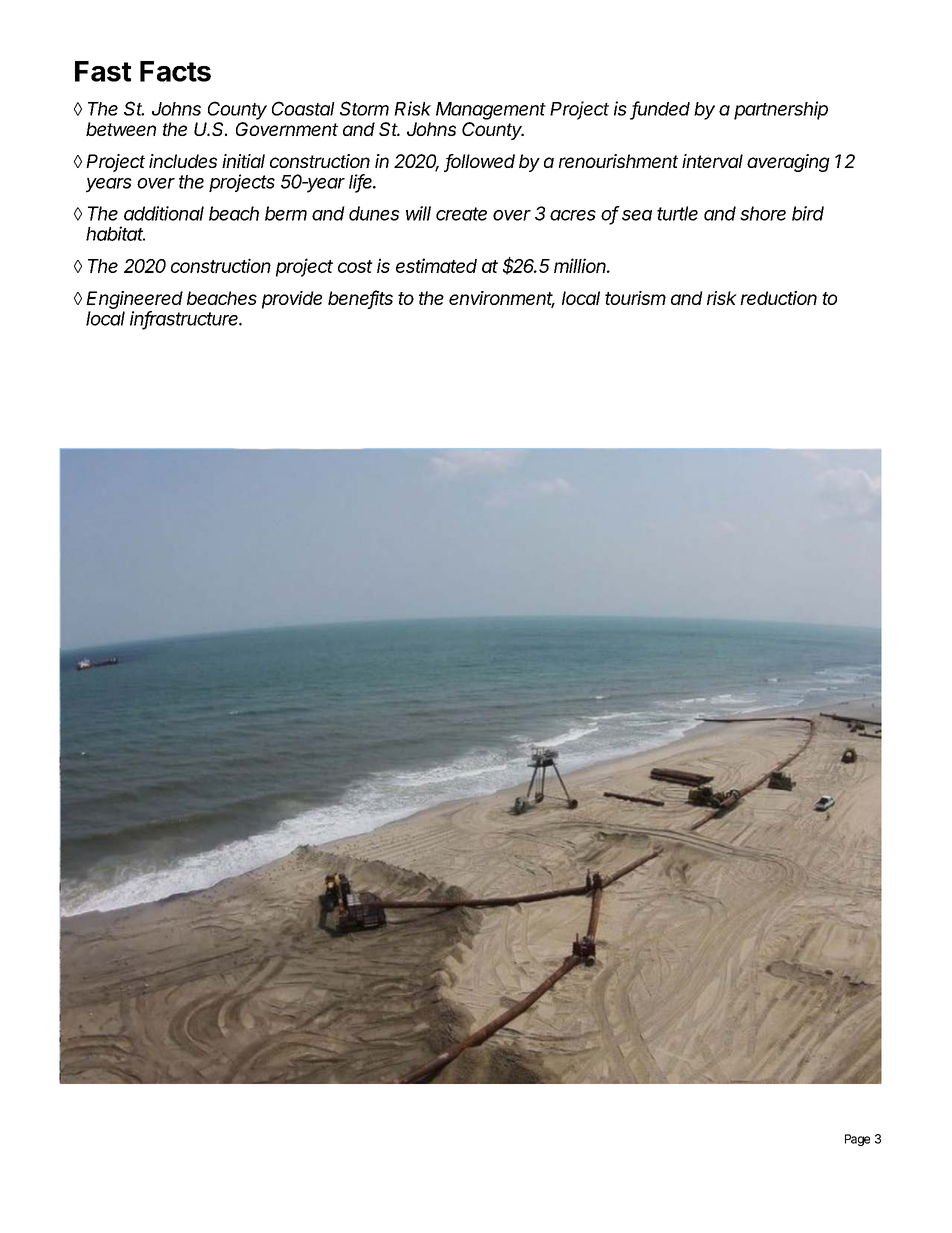 This document has height=1233, width=952. What do you see at coordinates (491, 111) in the document?
I see `Management` at bounding box center [491, 111].
